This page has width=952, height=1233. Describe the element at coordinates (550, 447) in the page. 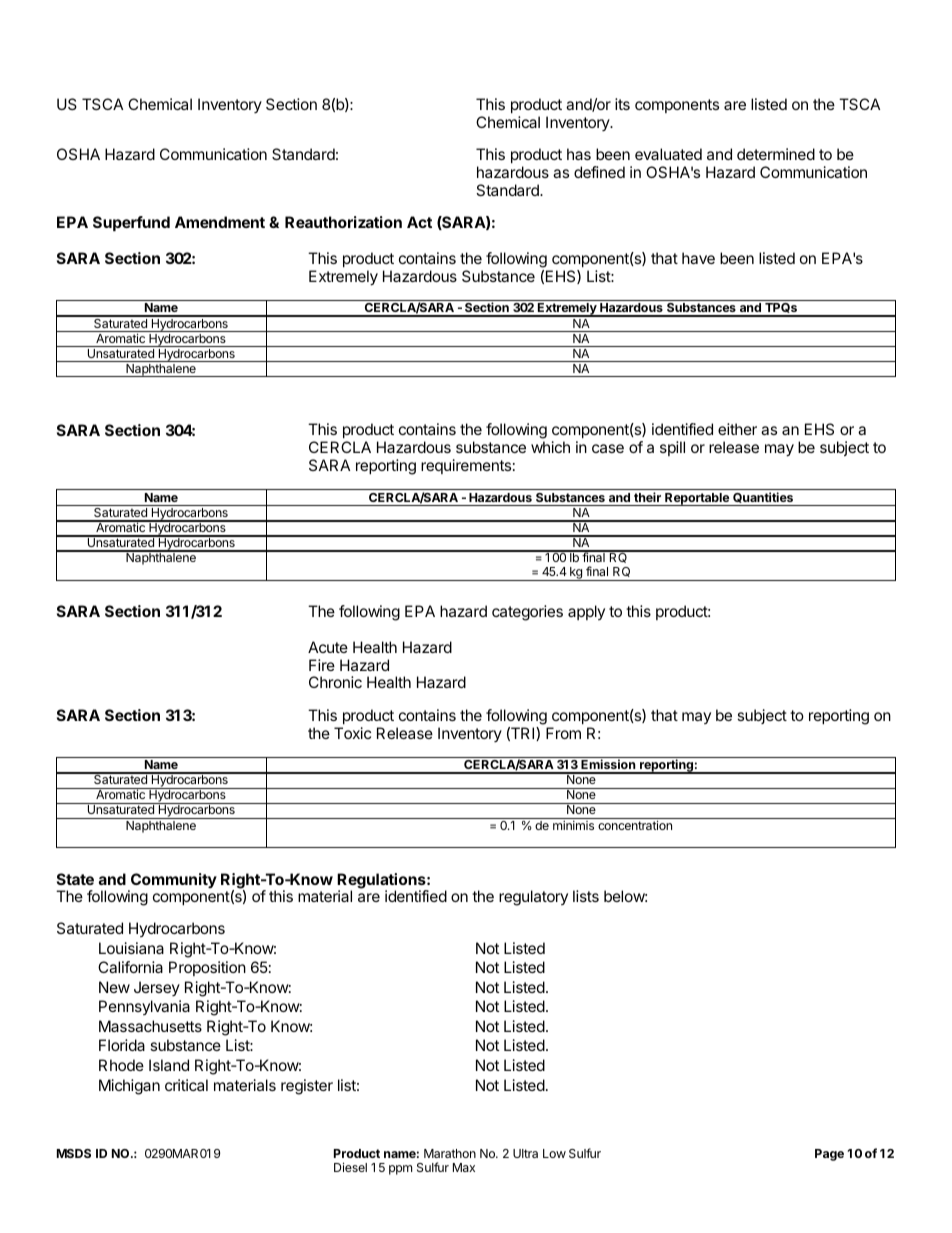

I see `which` at that location.
